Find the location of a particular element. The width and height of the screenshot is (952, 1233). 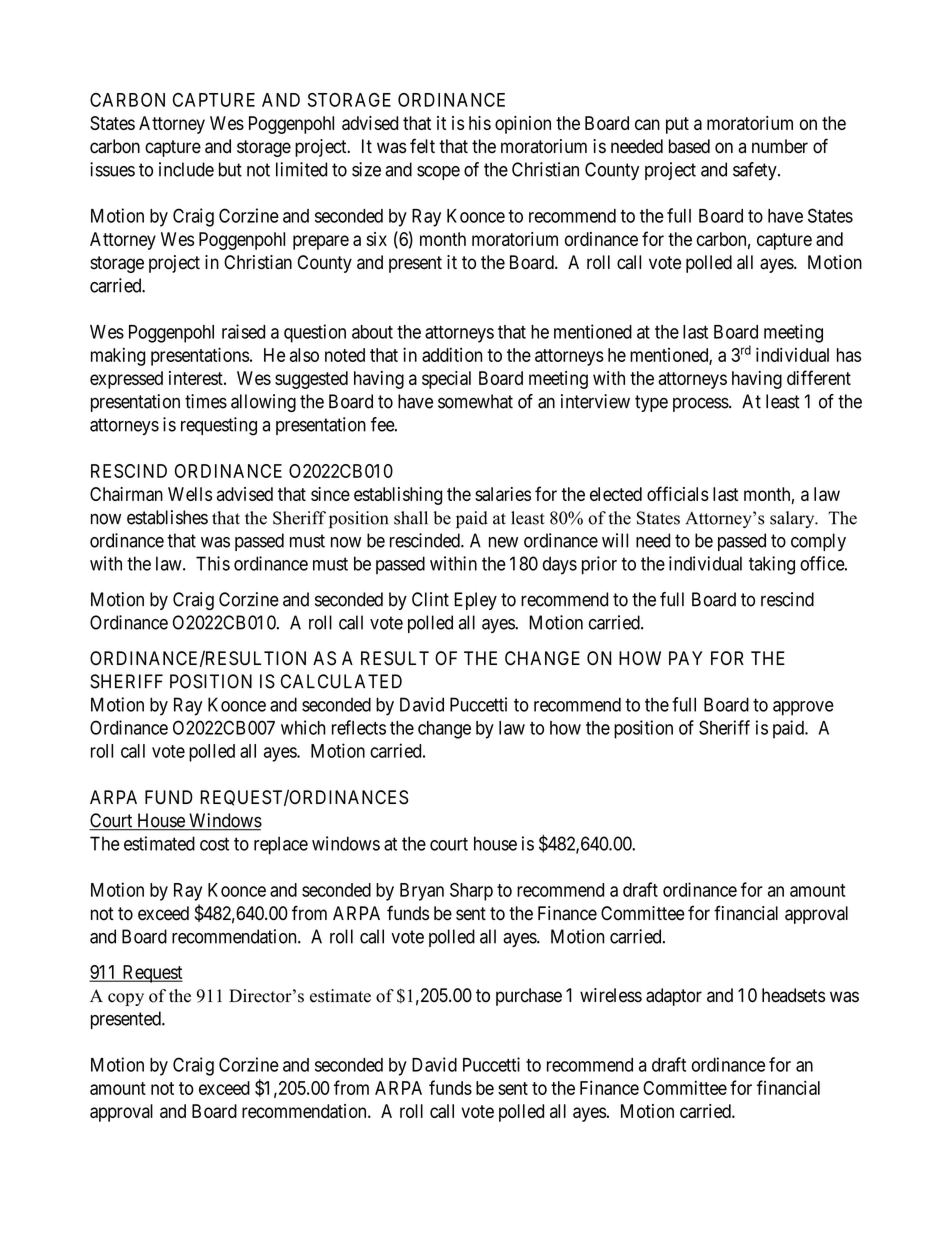

new is located at coordinates (503, 542).
